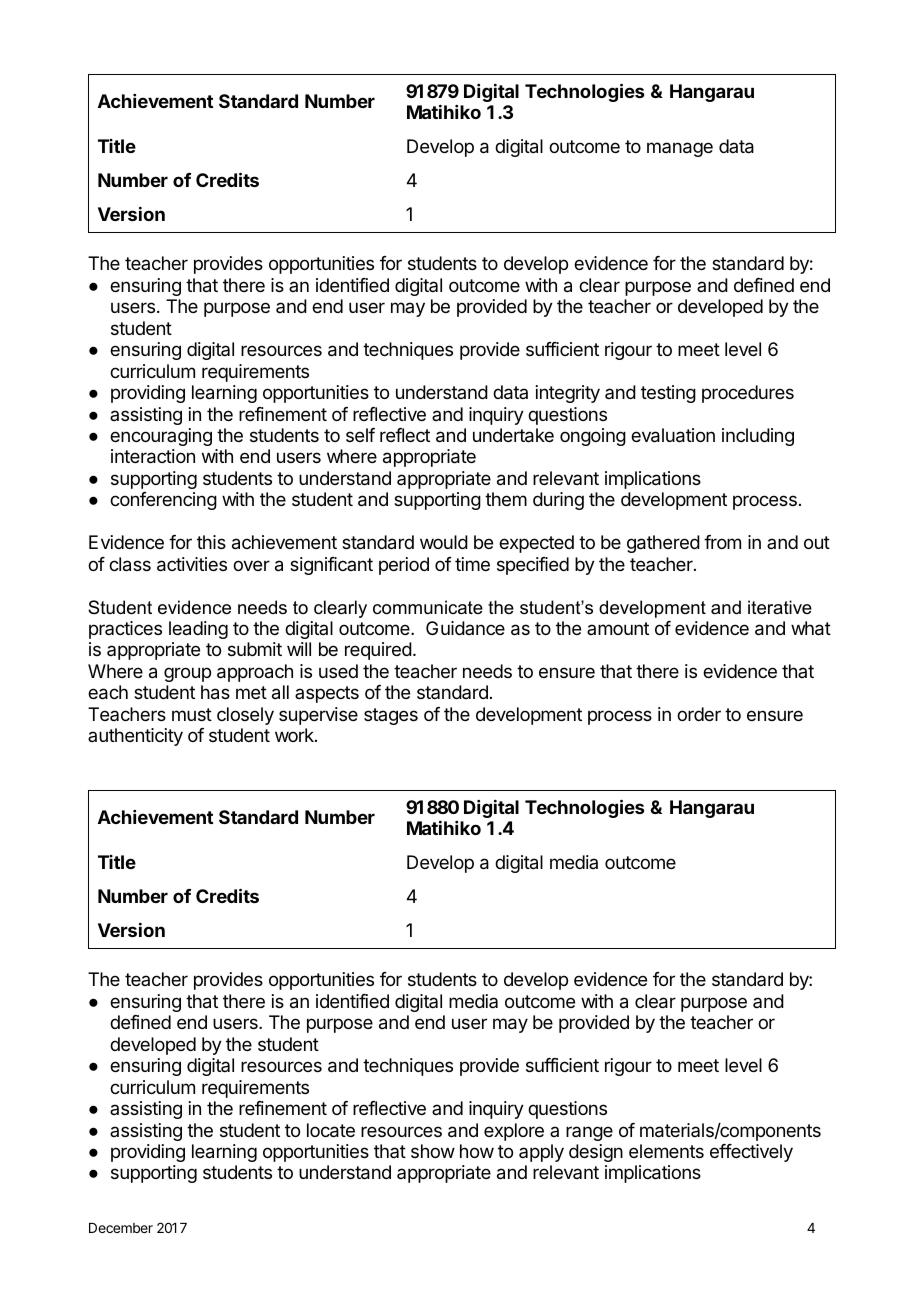 The image size is (924, 1308). What do you see at coordinates (465, 628) in the screenshot?
I see `Guidance` at bounding box center [465, 628].
